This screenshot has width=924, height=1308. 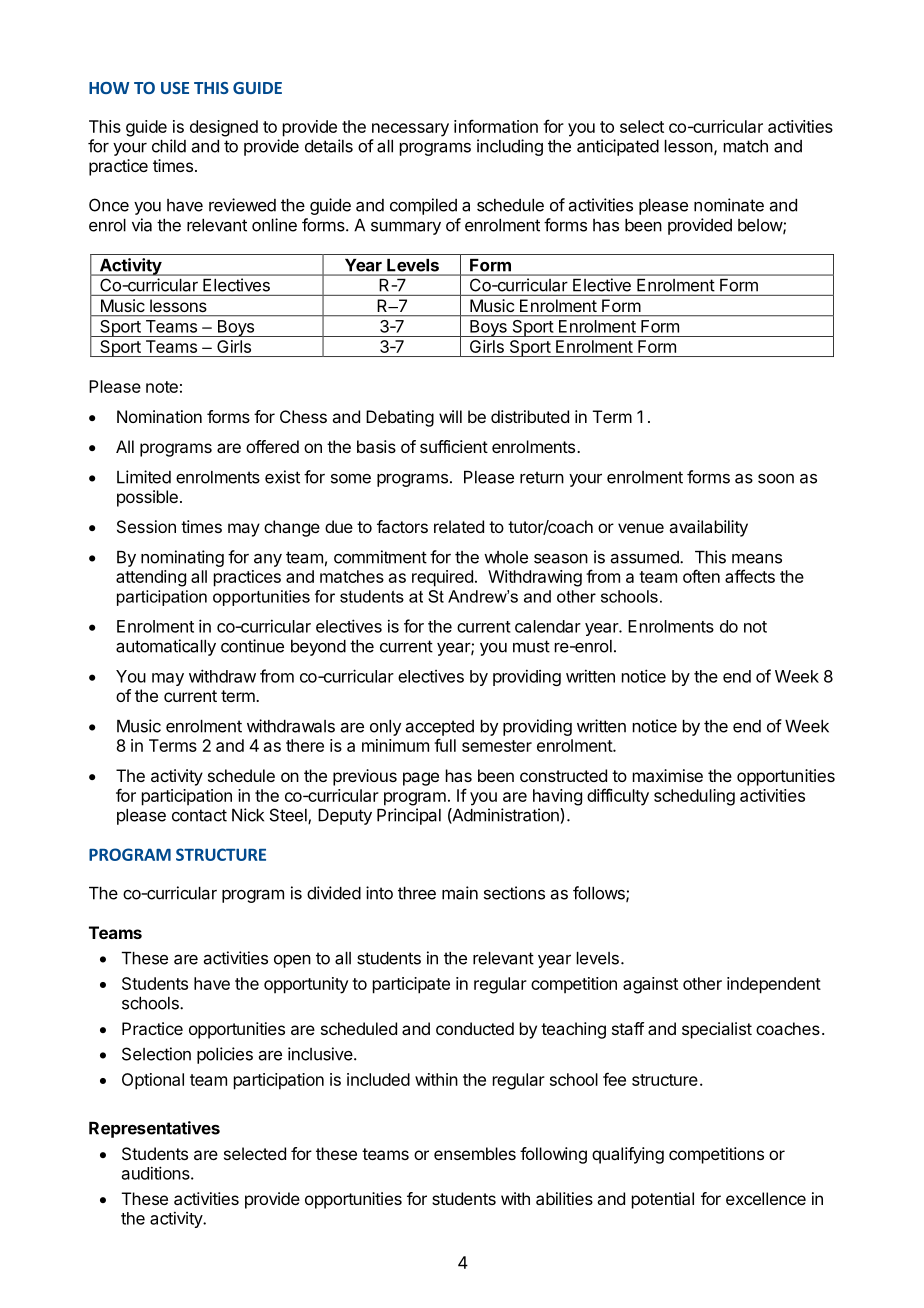 What do you see at coordinates (154, 1129) in the screenshot?
I see `Representatives` at bounding box center [154, 1129].
